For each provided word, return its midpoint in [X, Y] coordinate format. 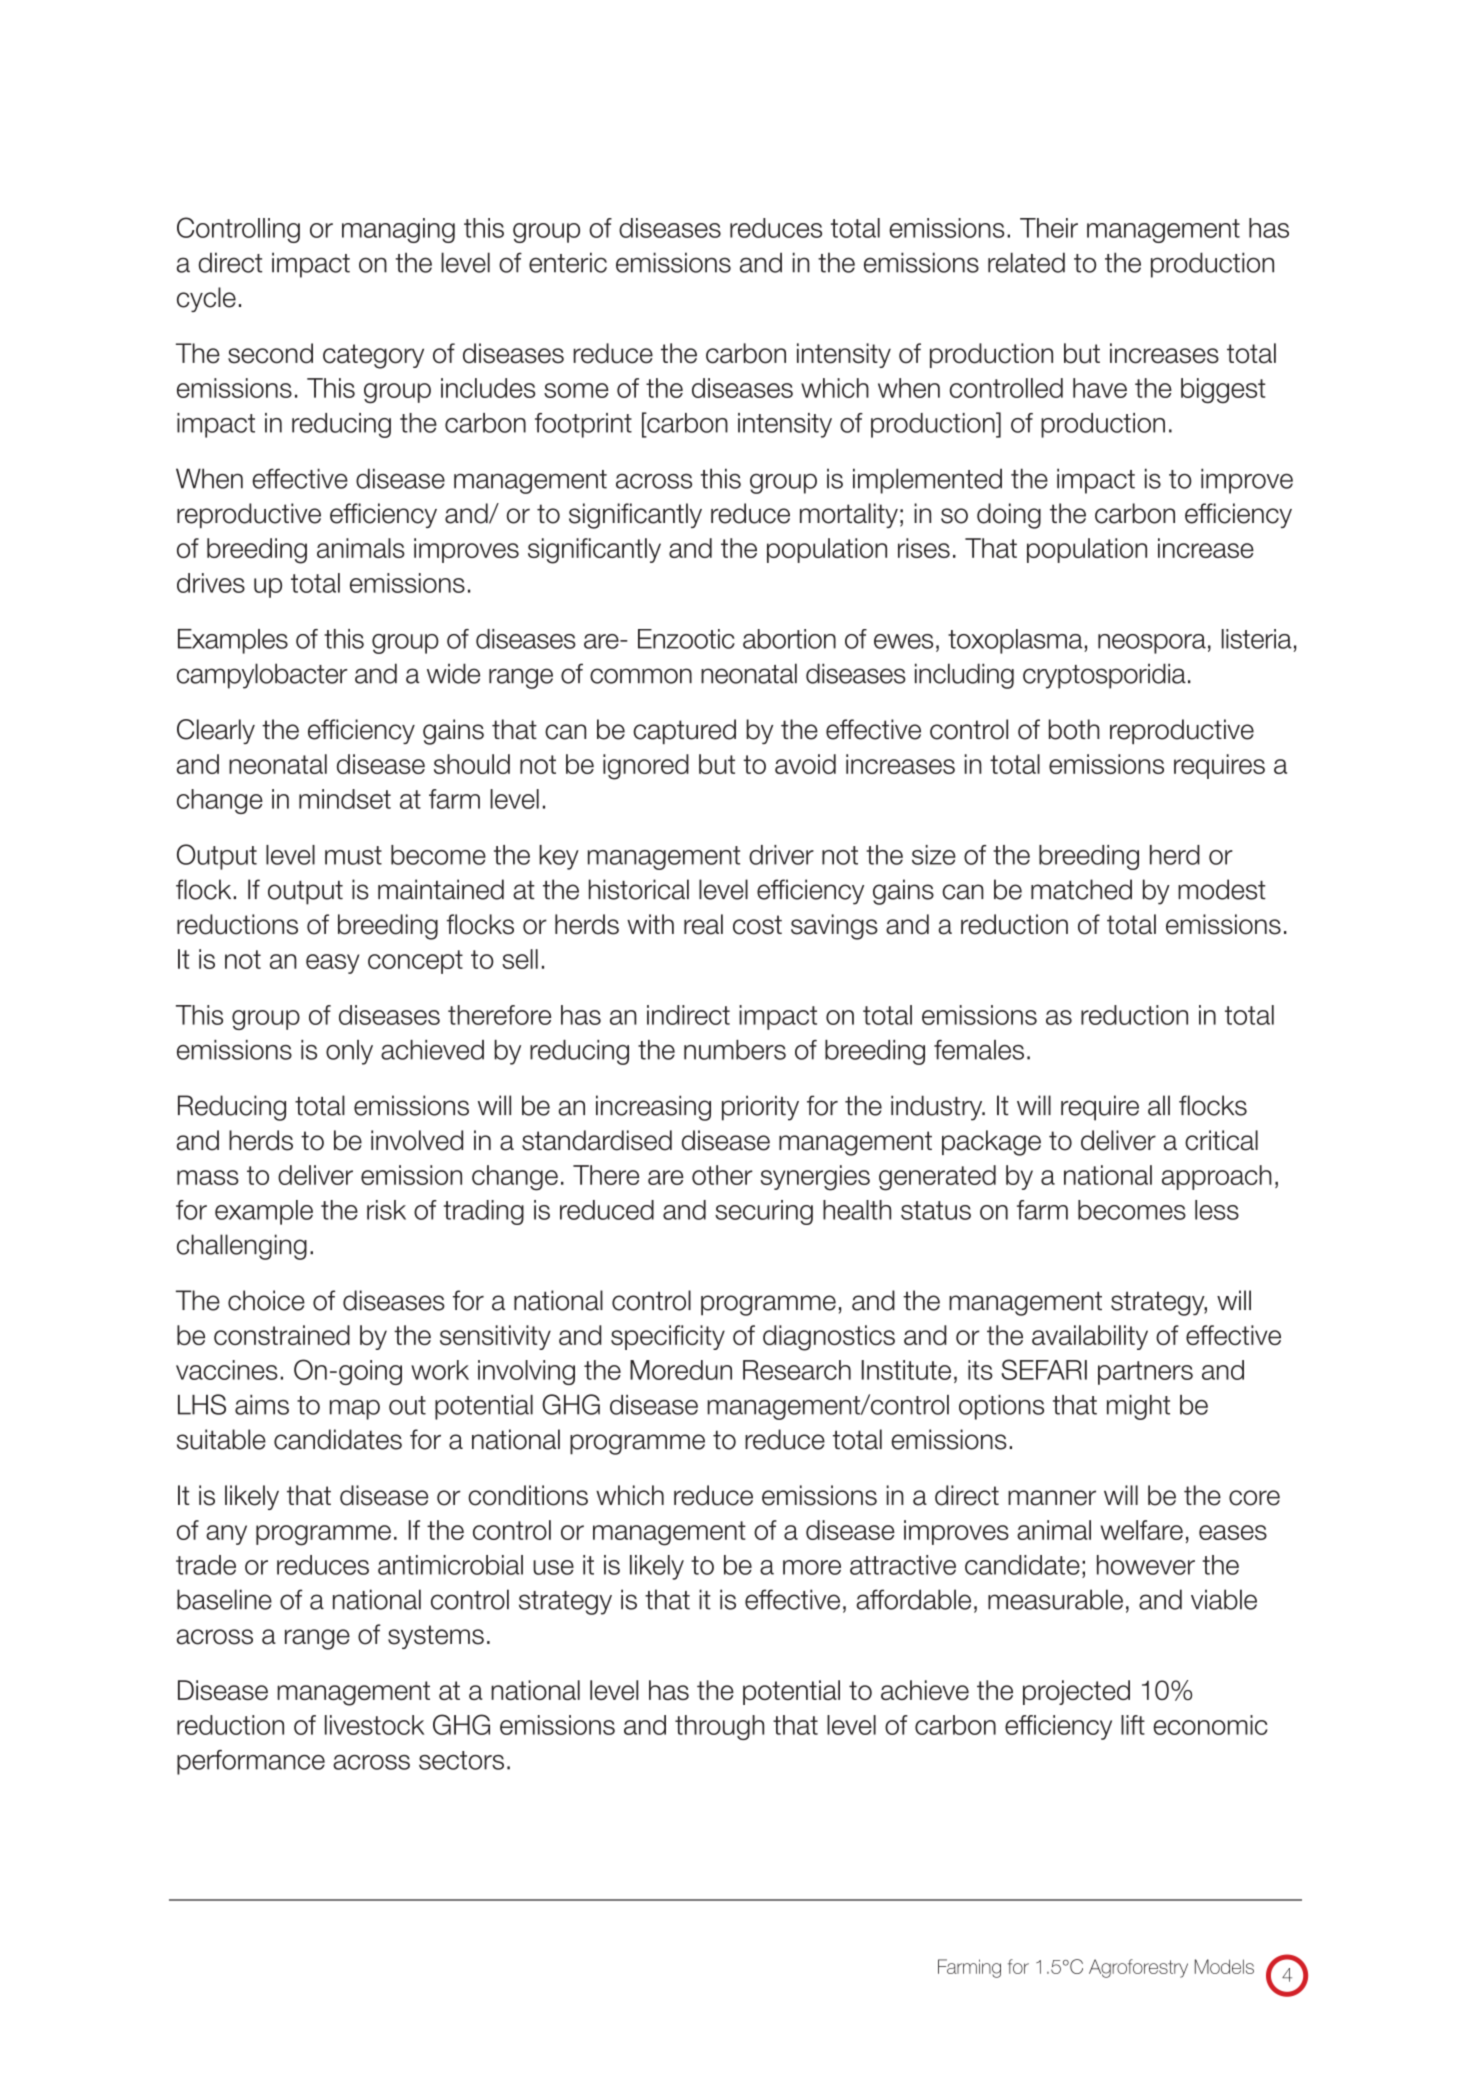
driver [781, 855]
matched [1081, 889]
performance [251, 1762]
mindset [345, 799]
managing [398, 230]
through [719, 1727]
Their [1049, 228]
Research [797, 1370]
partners [1145, 1373]
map [355, 1410]
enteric [568, 262]
